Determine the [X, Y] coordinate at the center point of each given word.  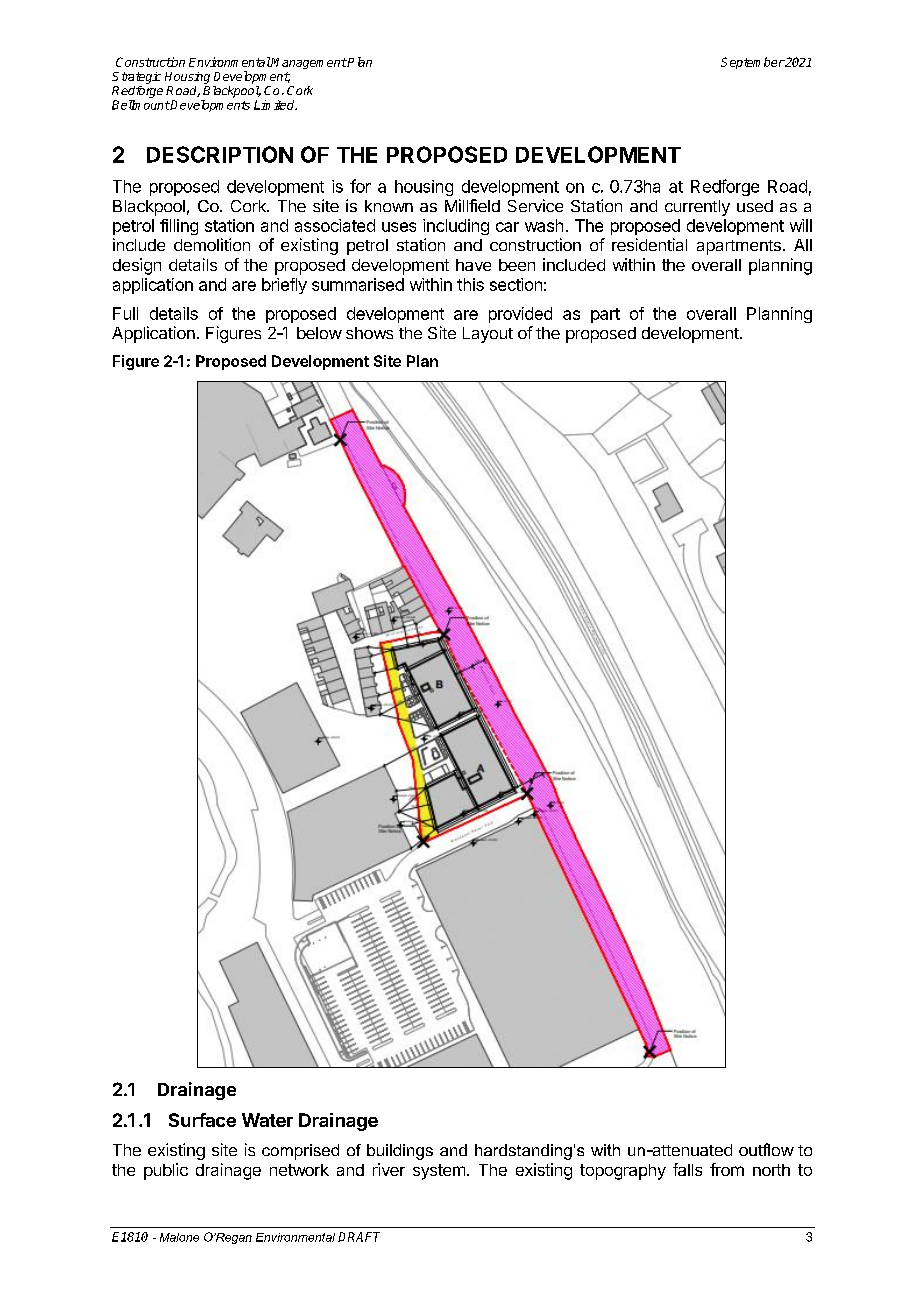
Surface [202, 1120]
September [753, 63]
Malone [179, 1237]
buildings [400, 1152]
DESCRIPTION [220, 154]
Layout [488, 335]
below [319, 333]
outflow [766, 1149]
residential [649, 244]
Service [535, 205]
